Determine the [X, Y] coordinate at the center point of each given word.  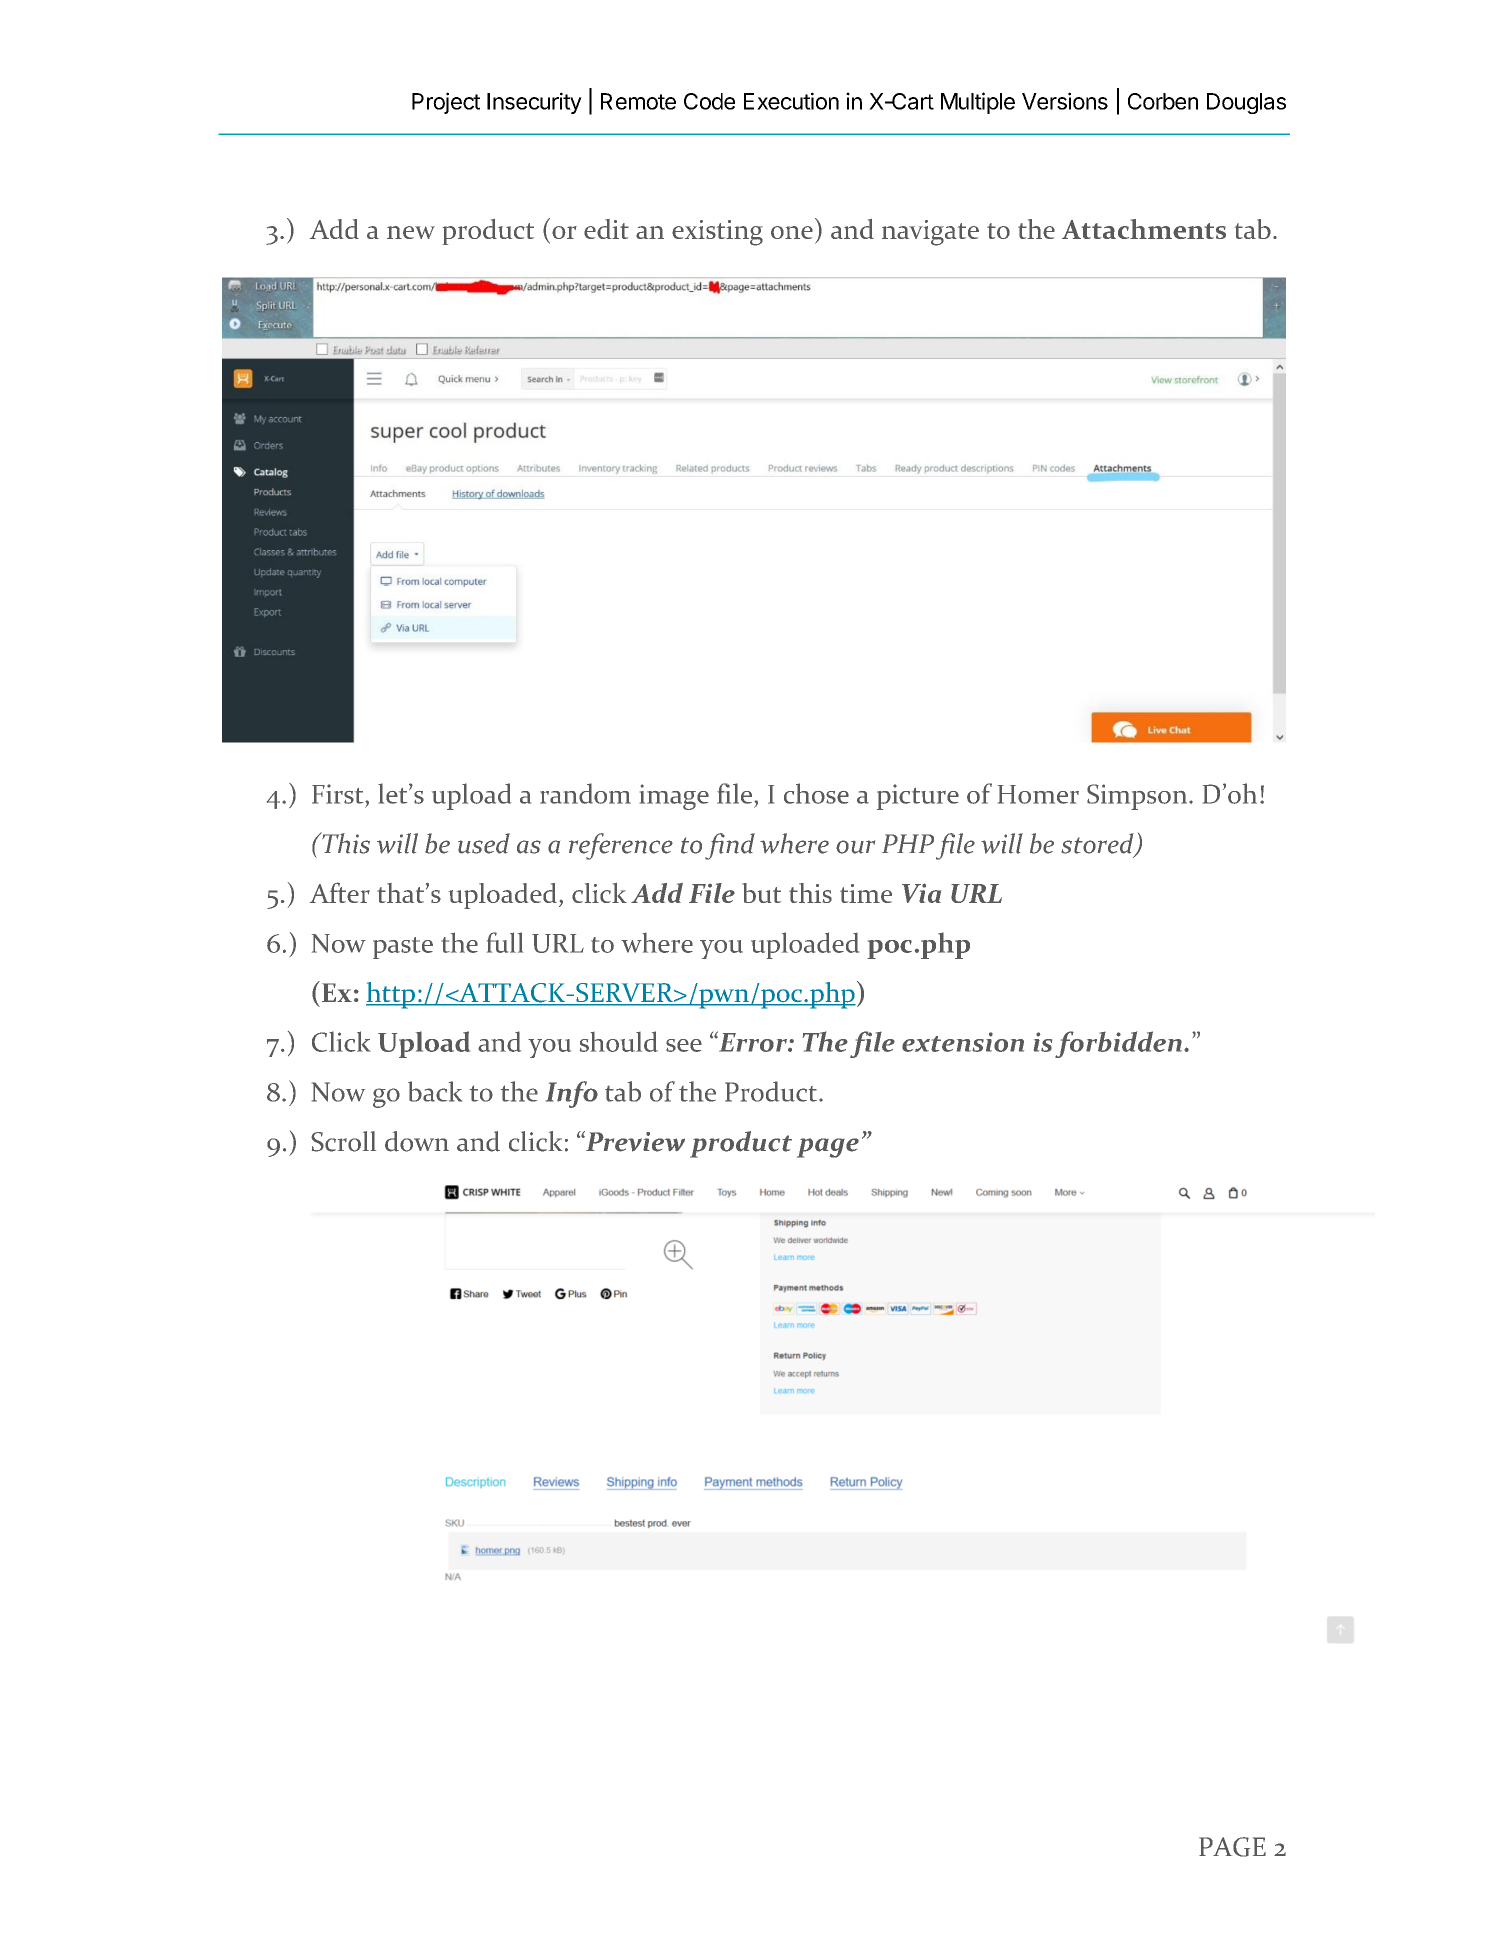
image [674, 797]
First [339, 794]
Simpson [1138, 797]
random [585, 793]
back [435, 1091]
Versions [1065, 101]
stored [1098, 844]
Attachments [1144, 229]
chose [816, 793]
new [411, 232]
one [792, 232]
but [761, 893]
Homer [1038, 794]
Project [446, 103]
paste [403, 948]
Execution [791, 101]
